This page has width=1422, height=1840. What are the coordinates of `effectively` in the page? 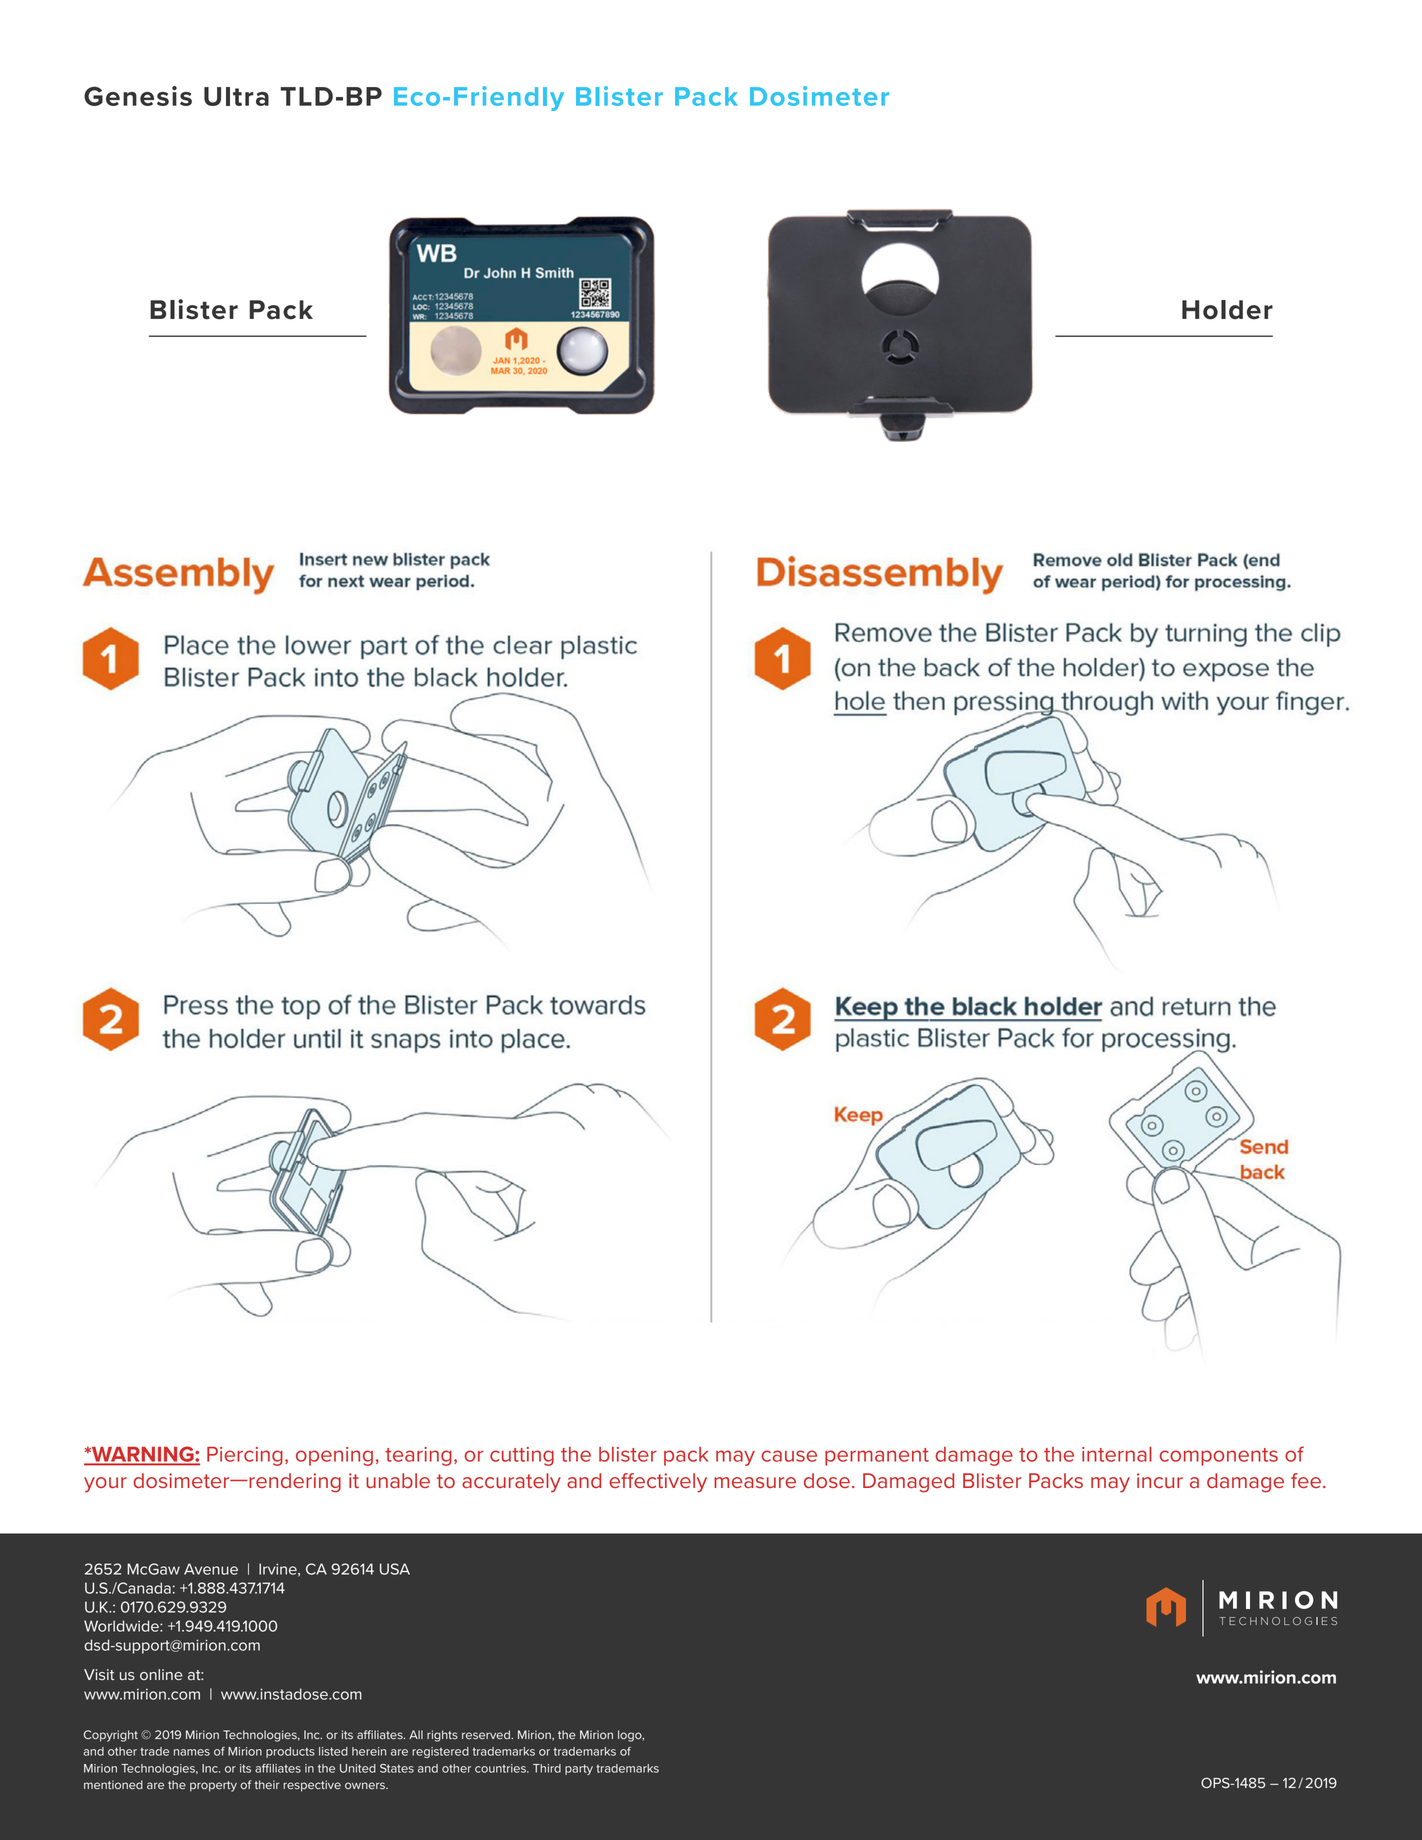 It's located at (658, 1483).
